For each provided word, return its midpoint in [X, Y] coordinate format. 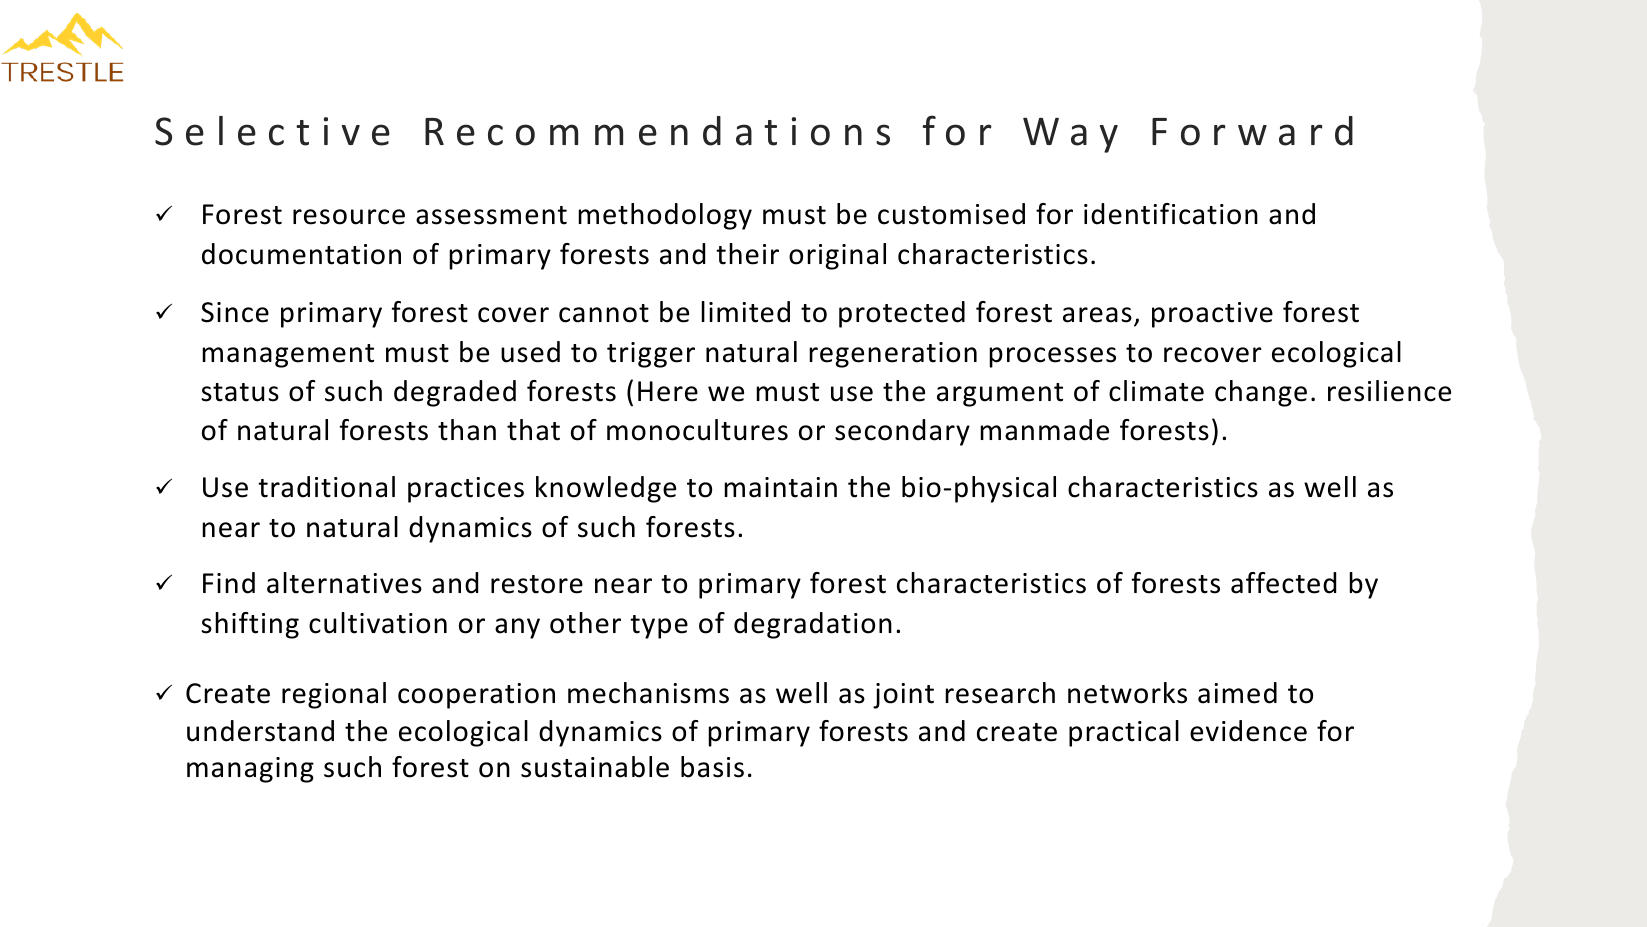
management [288, 356]
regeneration [893, 355]
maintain [780, 487]
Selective [272, 131]
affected [1283, 583]
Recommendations [657, 131]
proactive [1212, 315]
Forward [1252, 131]
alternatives [344, 583]
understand [260, 731]
